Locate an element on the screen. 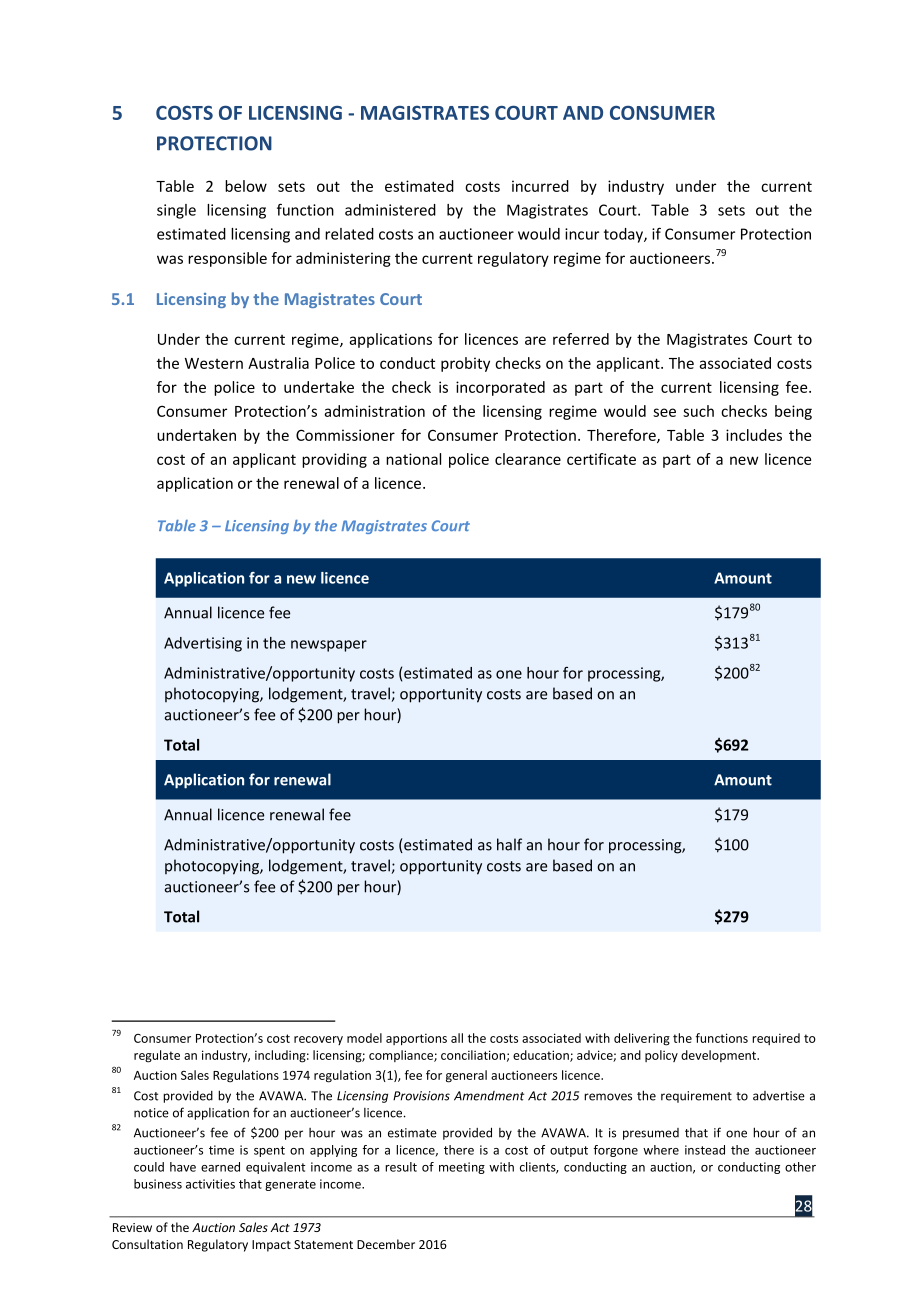 This screenshot has width=924, height=1308. regulate is located at coordinates (157, 1056).
